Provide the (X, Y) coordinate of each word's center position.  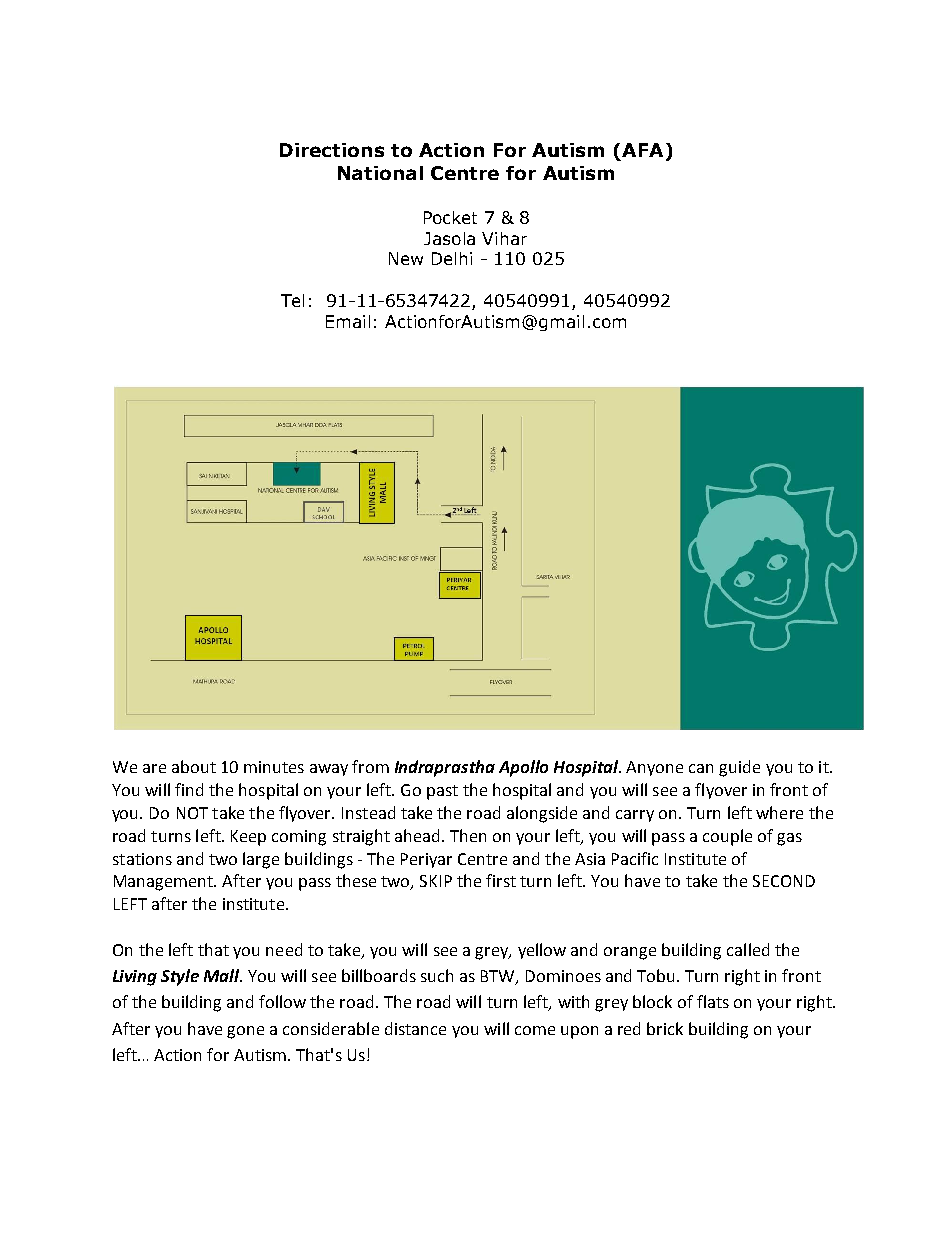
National (380, 173)
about (194, 766)
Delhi (452, 258)
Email (348, 321)
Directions (332, 150)
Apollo (523, 768)
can (701, 768)
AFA (642, 150)
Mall (223, 975)
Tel (292, 300)
